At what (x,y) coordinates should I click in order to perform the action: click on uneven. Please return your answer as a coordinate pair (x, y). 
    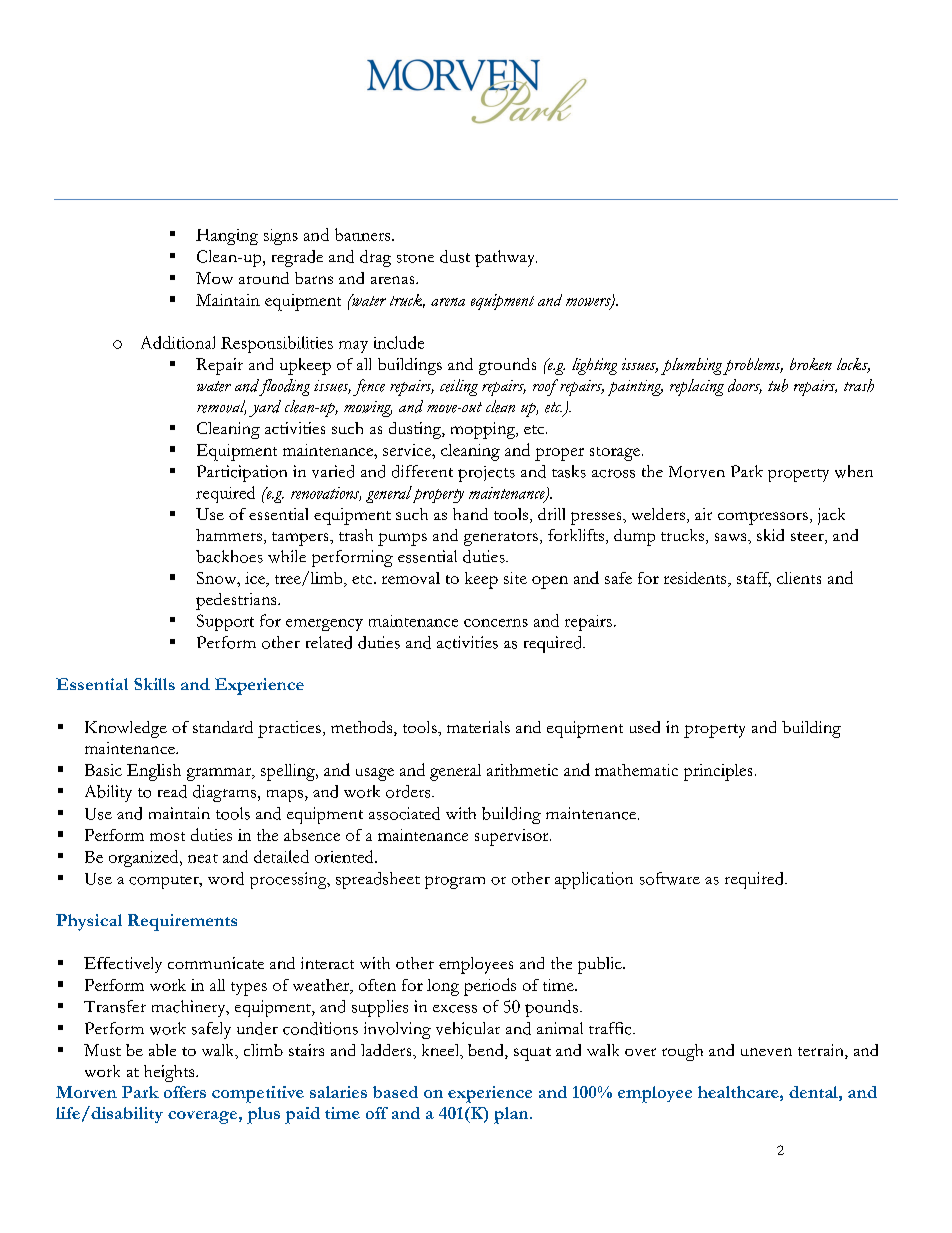
    Looking at the image, I should click on (766, 1052).
